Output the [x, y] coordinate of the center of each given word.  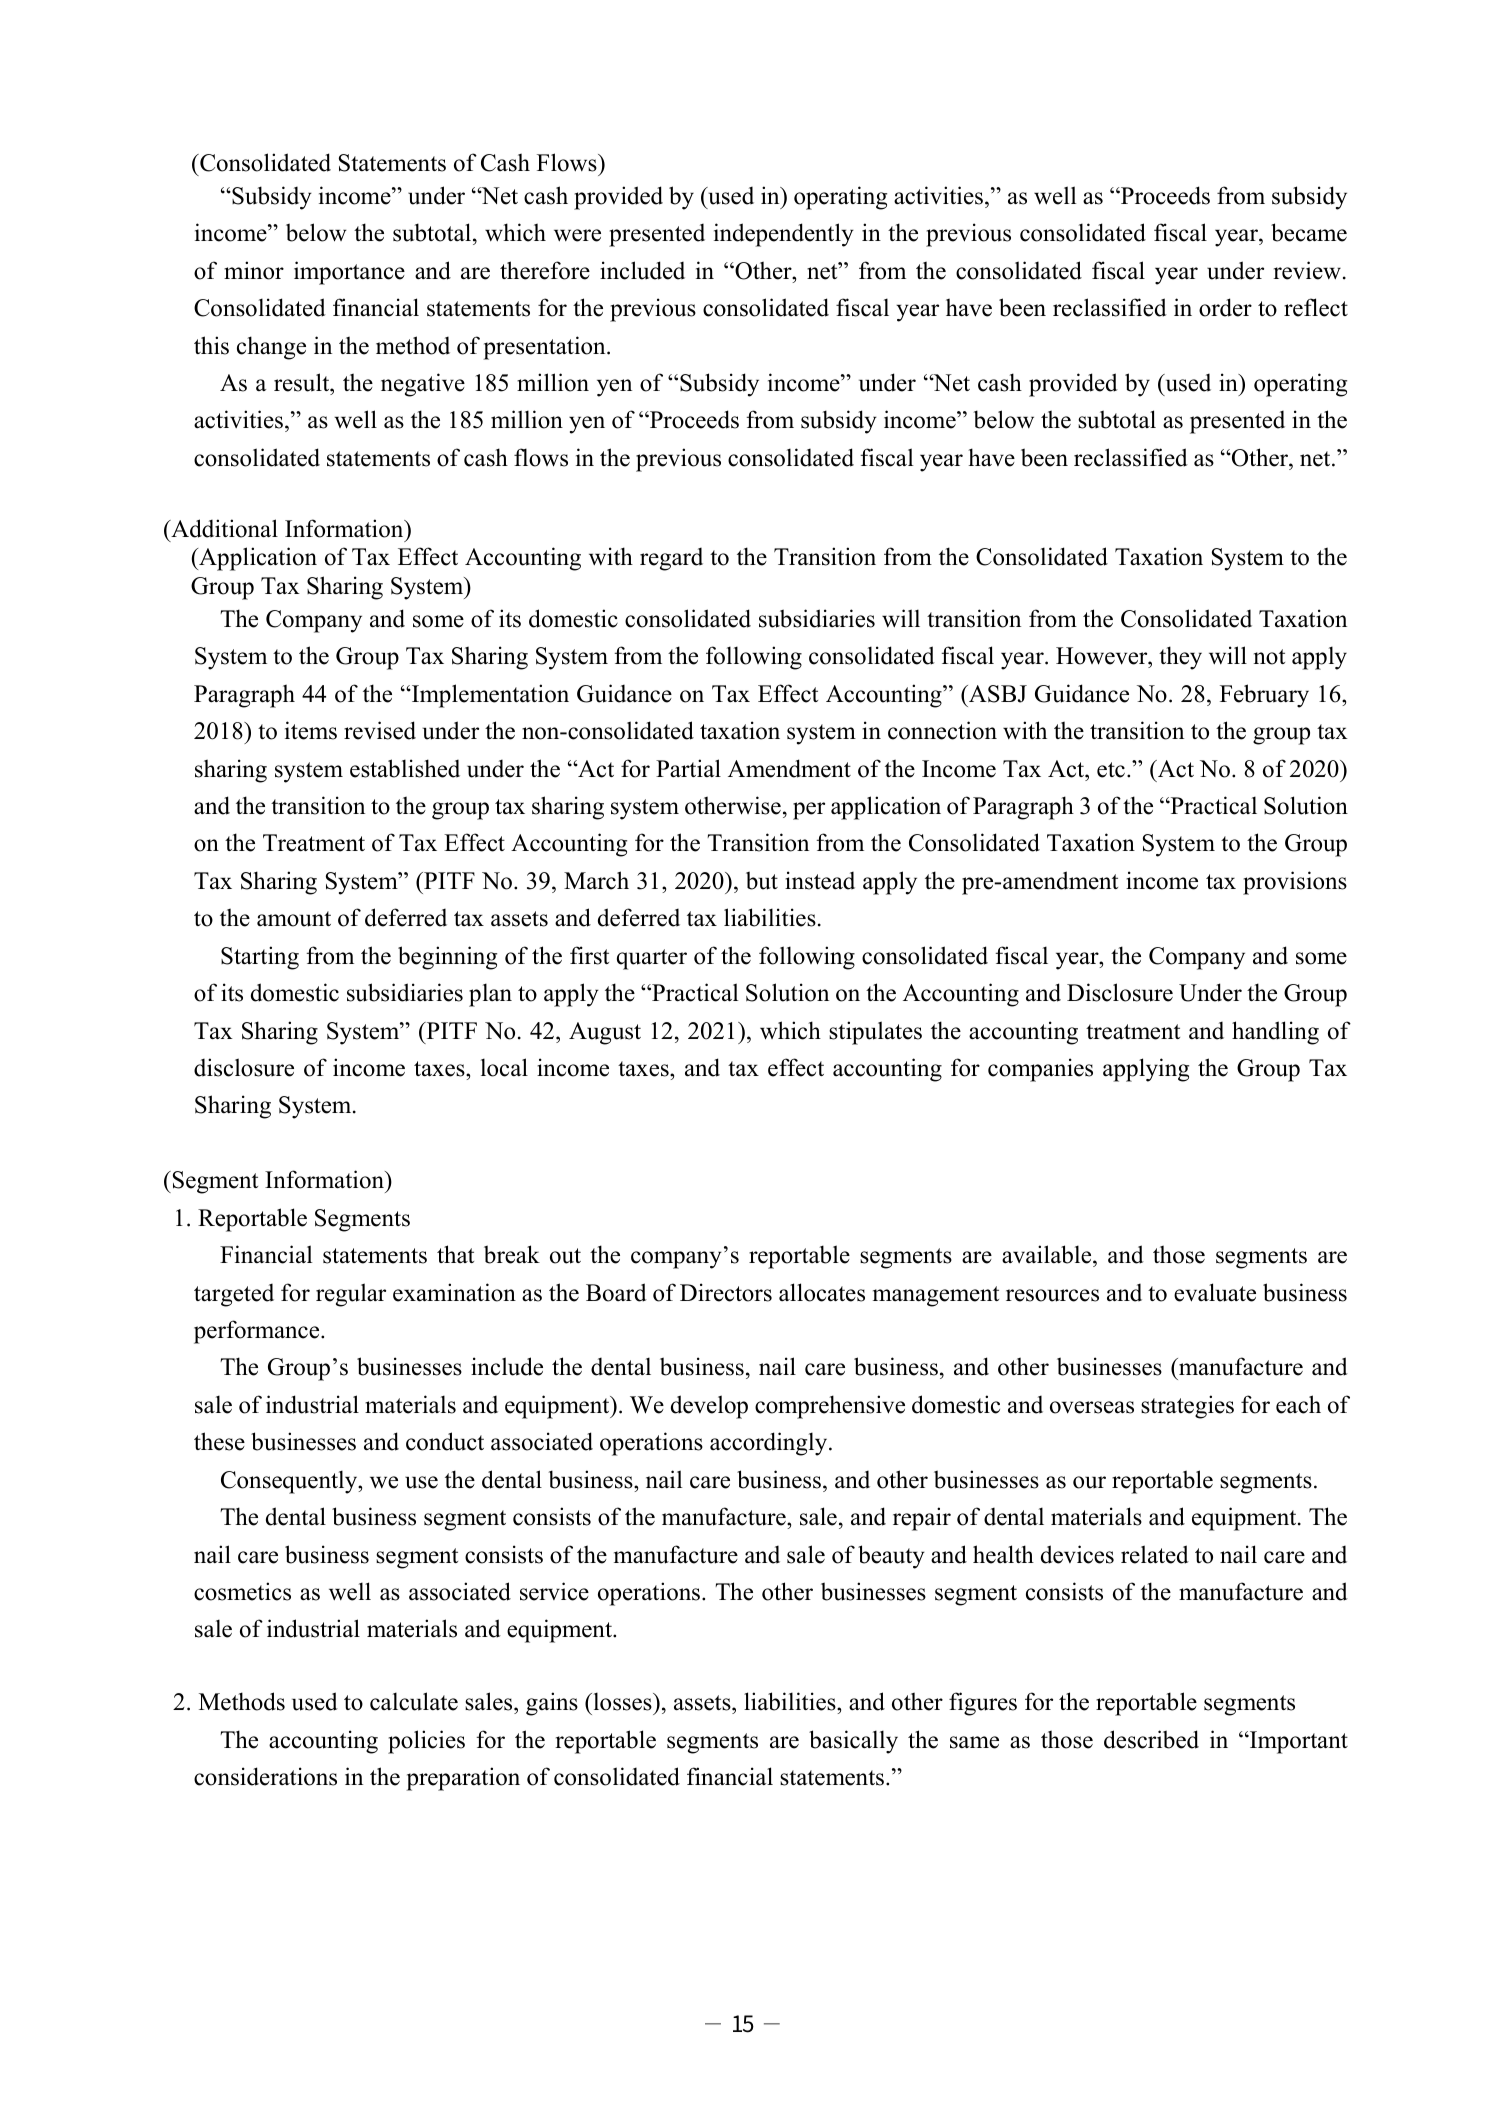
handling [1275, 1033]
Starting [260, 958]
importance [349, 273]
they [1180, 658]
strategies [1187, 1407]
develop [709, 1407]
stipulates [875, 1033]
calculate [414, 1701]
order [1225, 307]
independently [784, 235]
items [311, 730]
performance [258, 1332]
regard [671, 559]
